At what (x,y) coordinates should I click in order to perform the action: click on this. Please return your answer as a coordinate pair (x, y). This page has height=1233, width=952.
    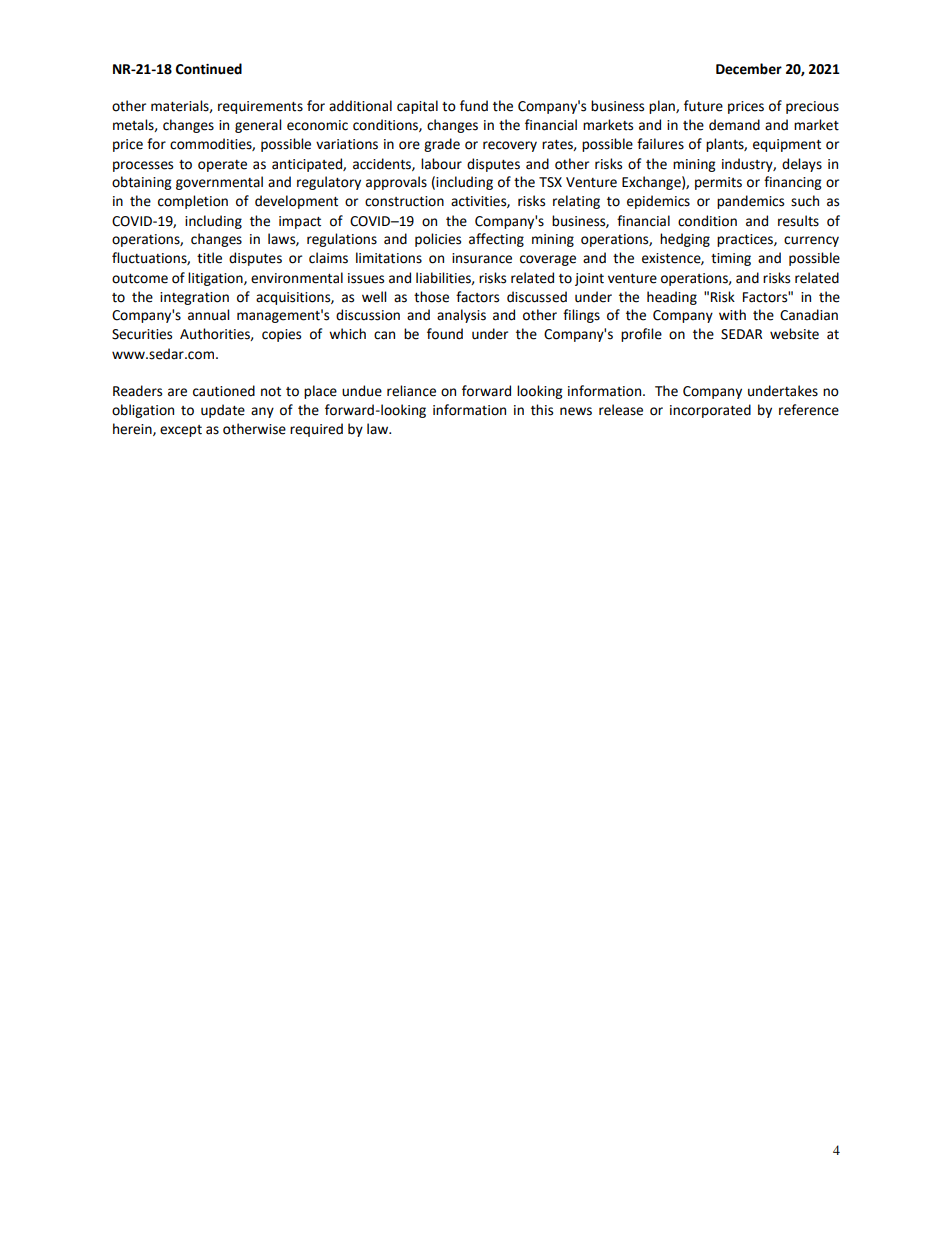
    Looking at the image, I should click on (542, 410).
